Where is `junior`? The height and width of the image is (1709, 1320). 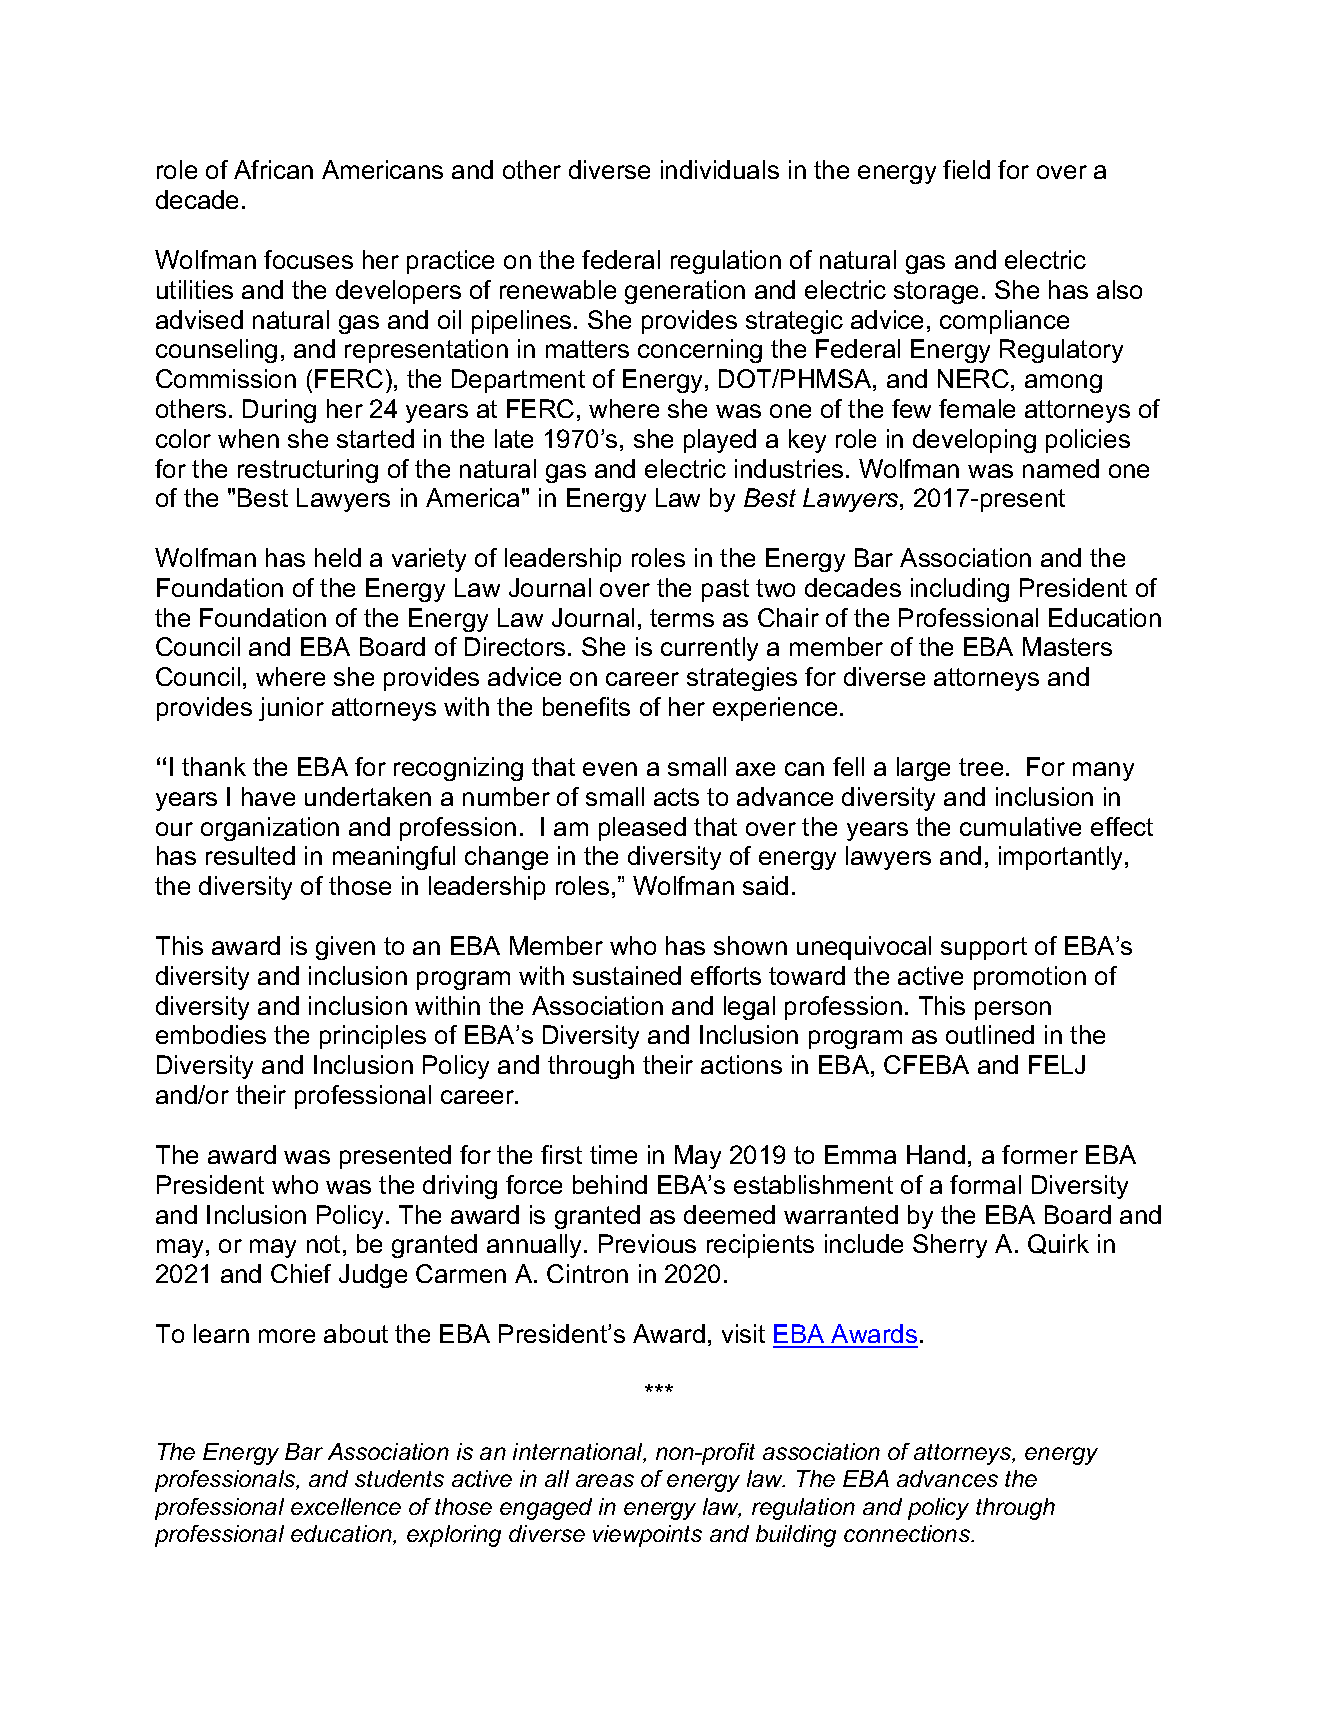 junior is located at coordinates (291, 709).
